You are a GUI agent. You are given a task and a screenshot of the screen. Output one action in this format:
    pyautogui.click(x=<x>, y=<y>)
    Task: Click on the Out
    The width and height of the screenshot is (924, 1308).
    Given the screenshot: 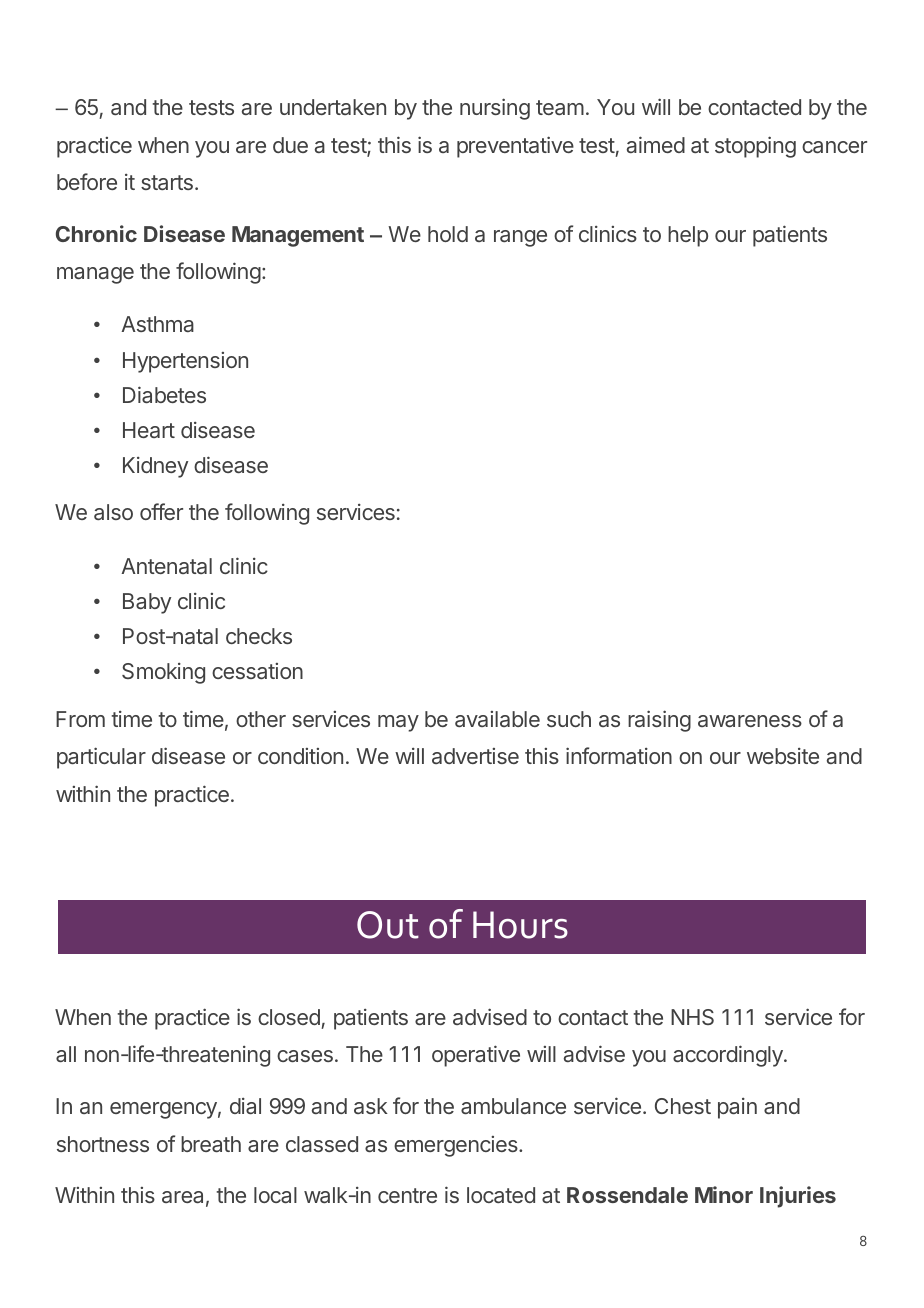 What is the action you would take?
    pyautogui.click(x=388, y=925)
